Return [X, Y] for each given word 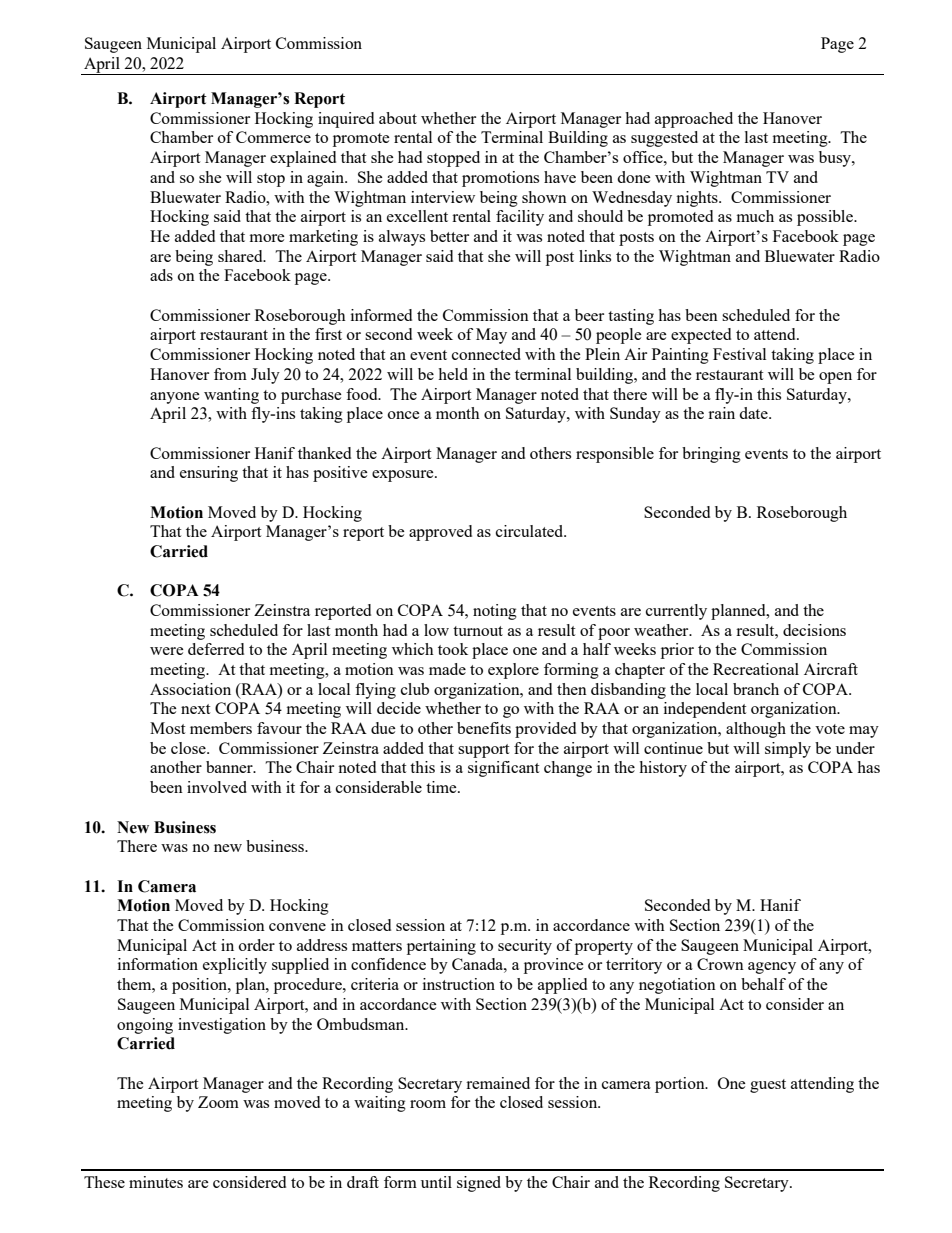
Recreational [756, 669]
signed [479, 1184]
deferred [216, 649]
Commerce [273, 137]
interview [443, 197]
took [453, 649]
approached [694, 120]
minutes [156, 1182]
